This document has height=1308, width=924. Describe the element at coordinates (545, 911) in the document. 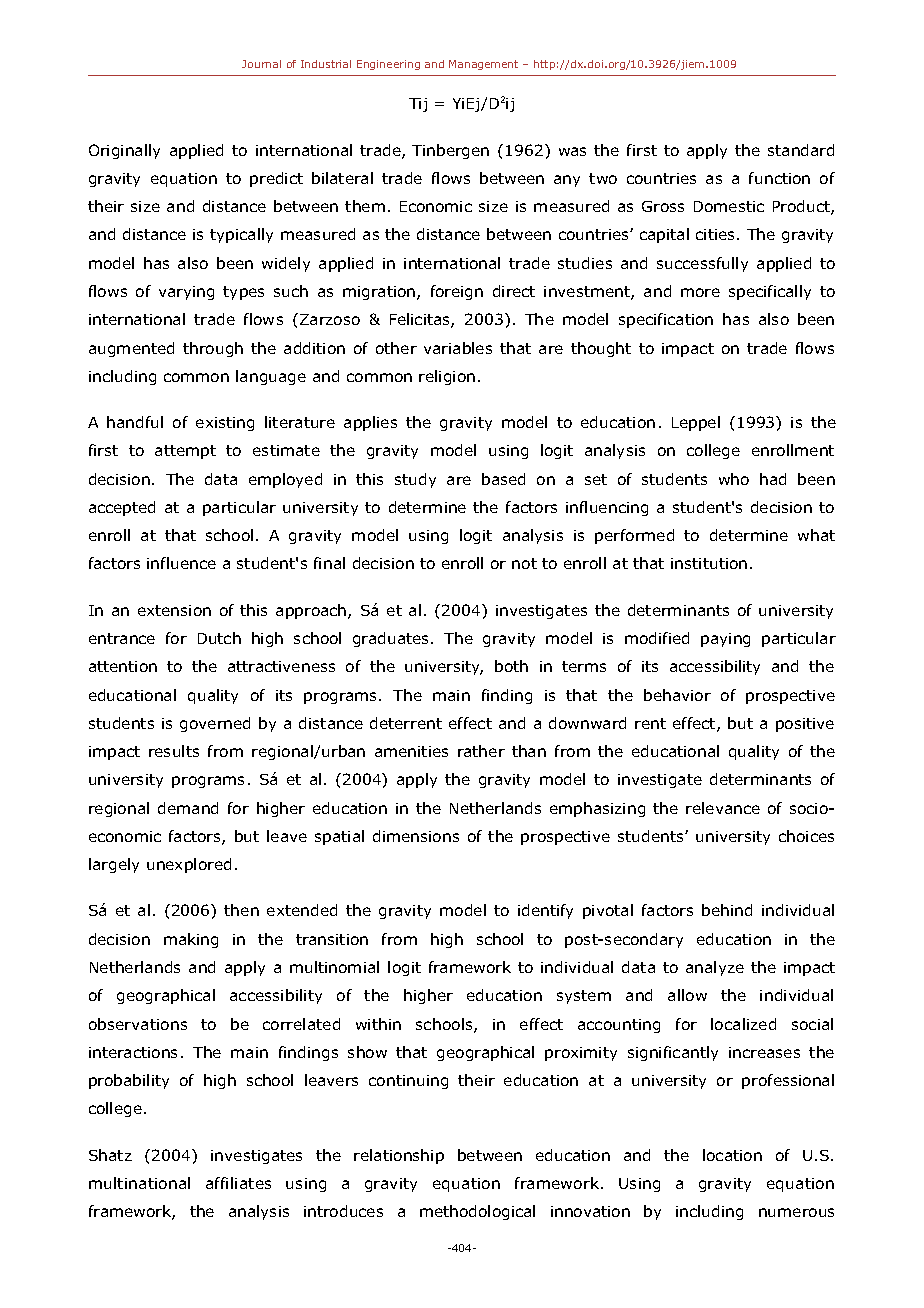

I see `identify` at that location.
